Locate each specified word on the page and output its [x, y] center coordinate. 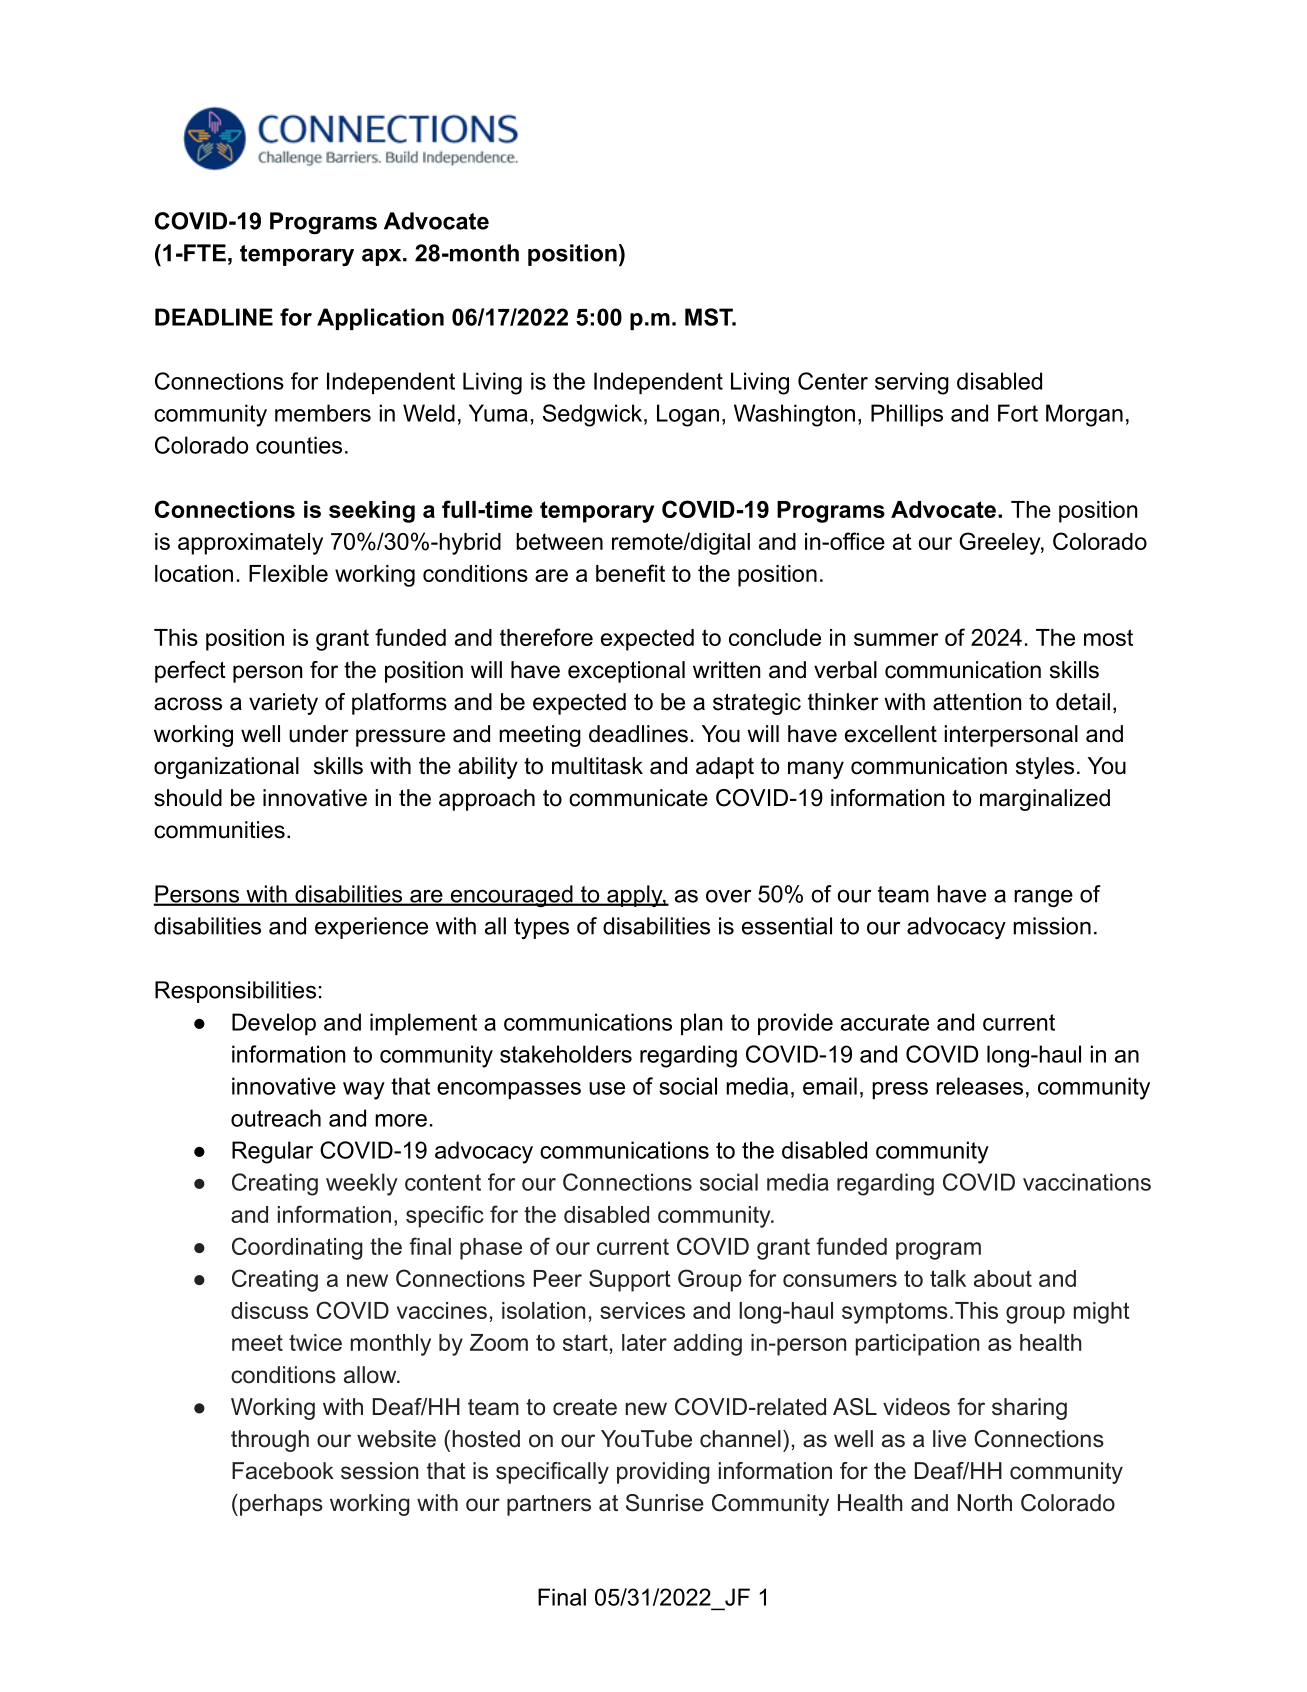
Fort [1018, 413]
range [1043, 898]
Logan [688, 415]
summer [896, 639]
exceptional [626, 672]
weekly [362, 1184]
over [729, 896]
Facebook [283, 1471]
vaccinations [1087, 1182]
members [323, 413]
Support [630, 1280]
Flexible [288, 573]
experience [371, 928]
